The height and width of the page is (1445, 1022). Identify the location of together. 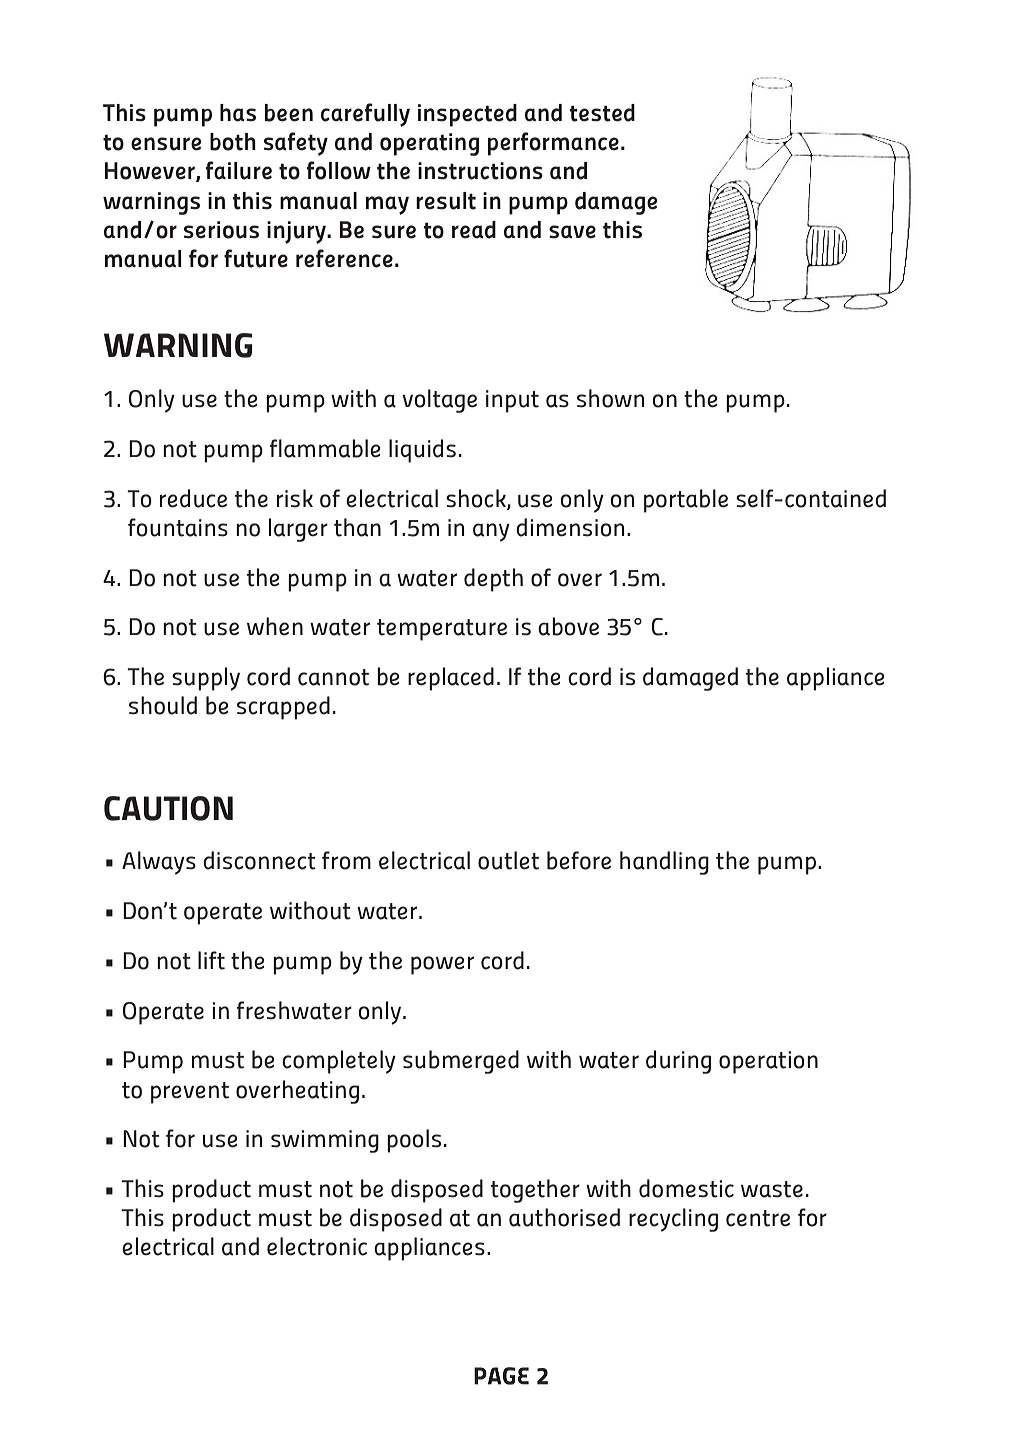
(535, 1191).
